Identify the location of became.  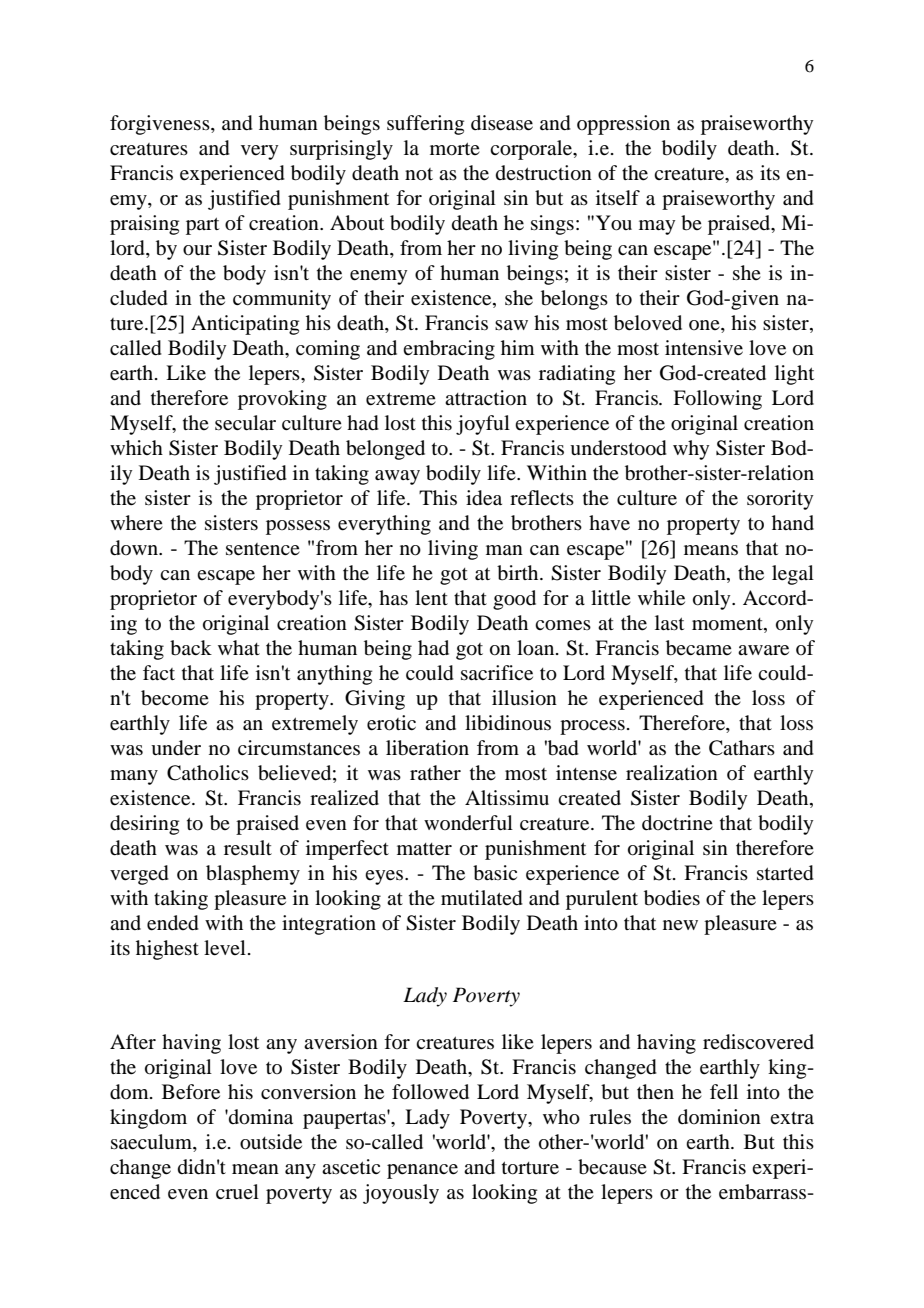
(699, 648).
